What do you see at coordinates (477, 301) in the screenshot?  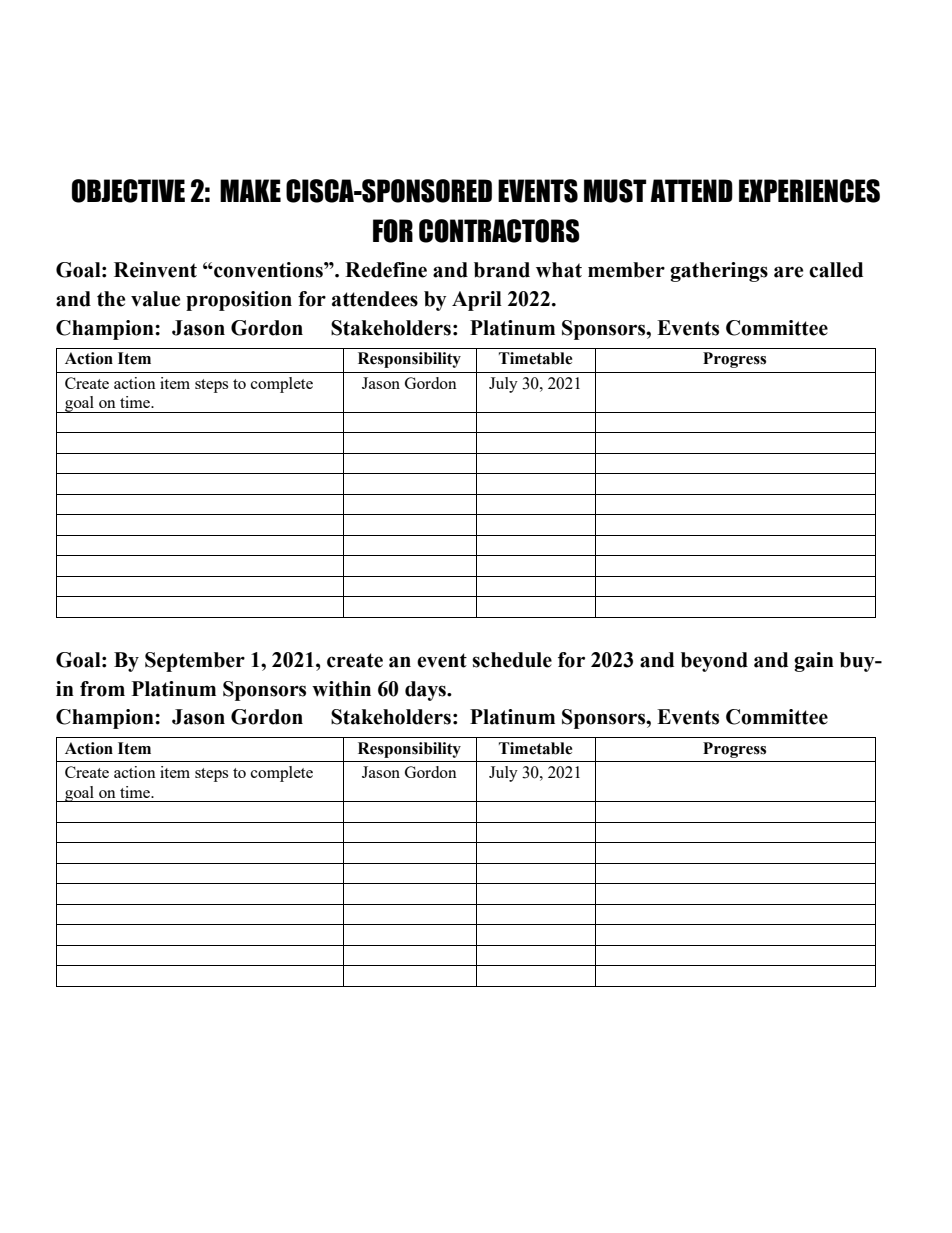 I see `April` at bounding box center [477, 301].
